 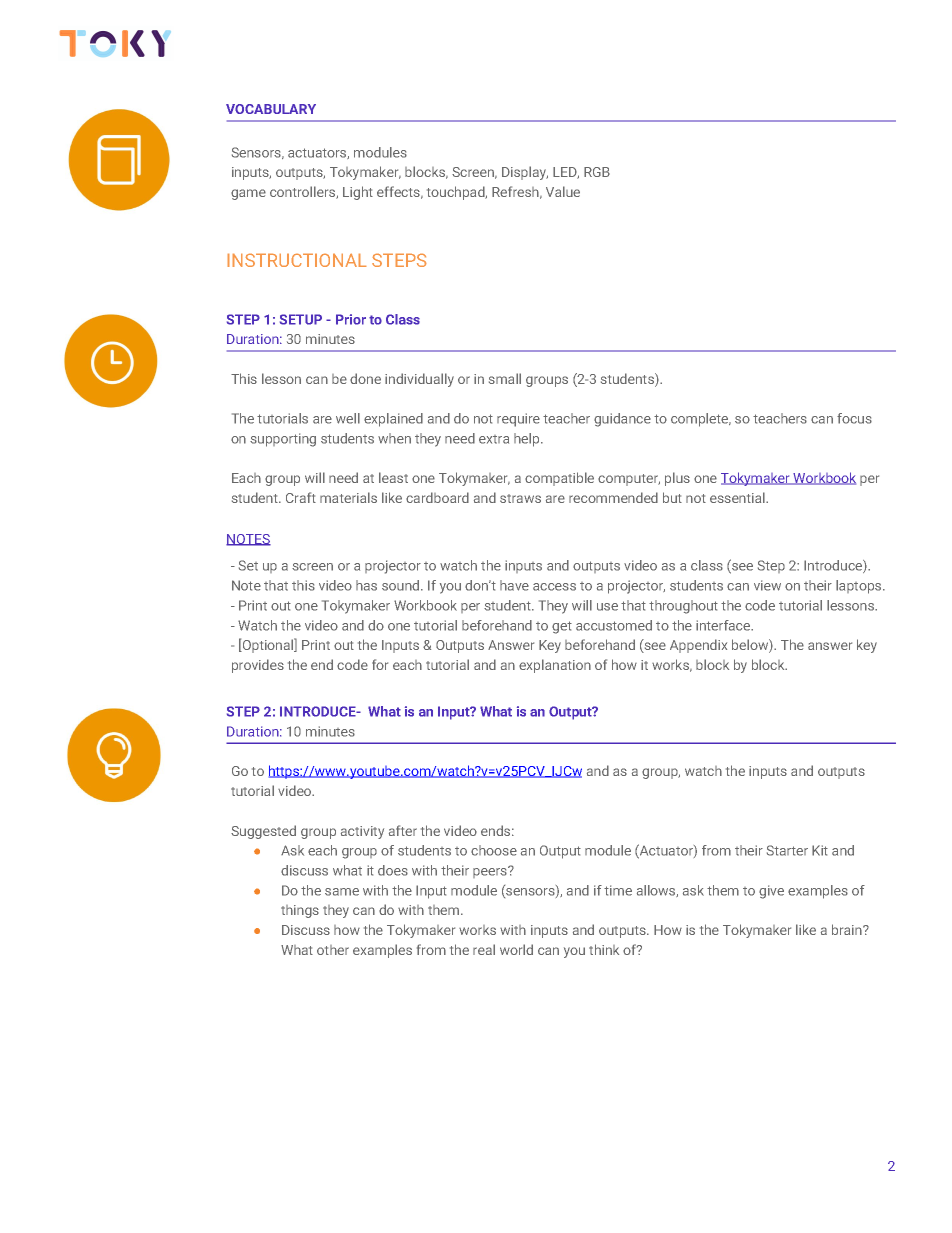 I want to click on Value, so click(x=563, y=191).
